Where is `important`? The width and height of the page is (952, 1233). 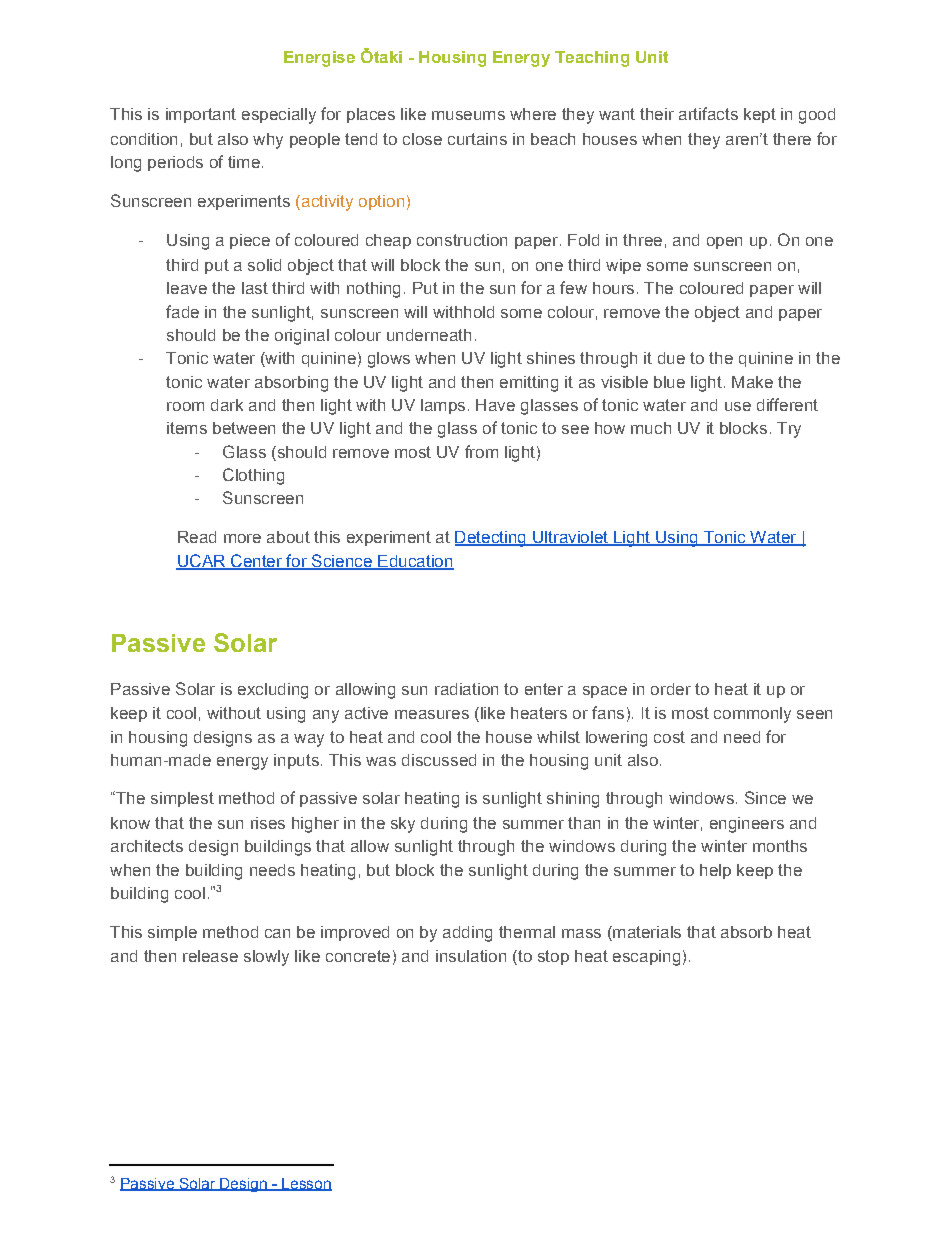
important is located at coordinates (201, 115).
